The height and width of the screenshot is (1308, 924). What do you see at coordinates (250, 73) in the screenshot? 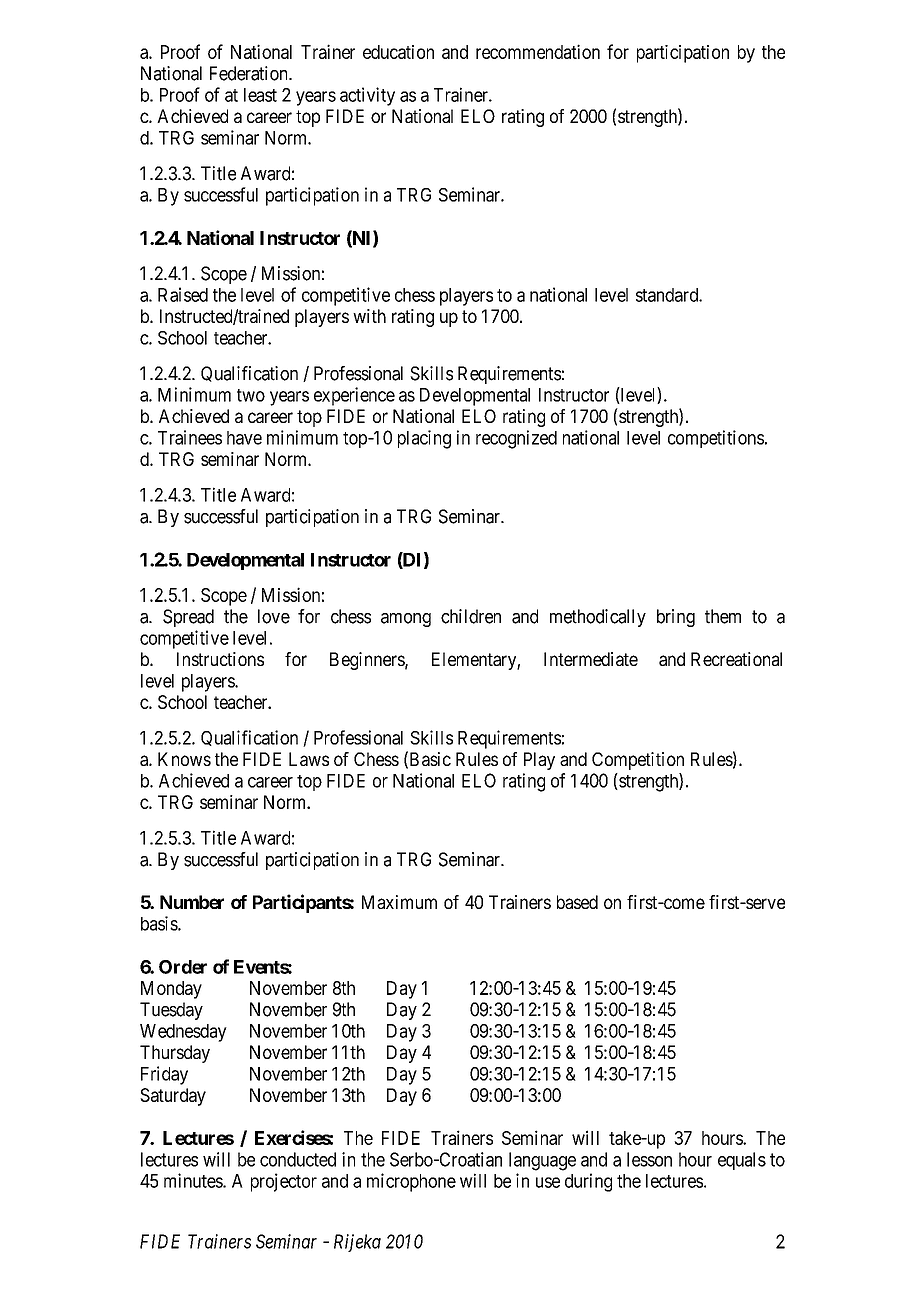
I see `Federation` at bounding box center [250, 73].
